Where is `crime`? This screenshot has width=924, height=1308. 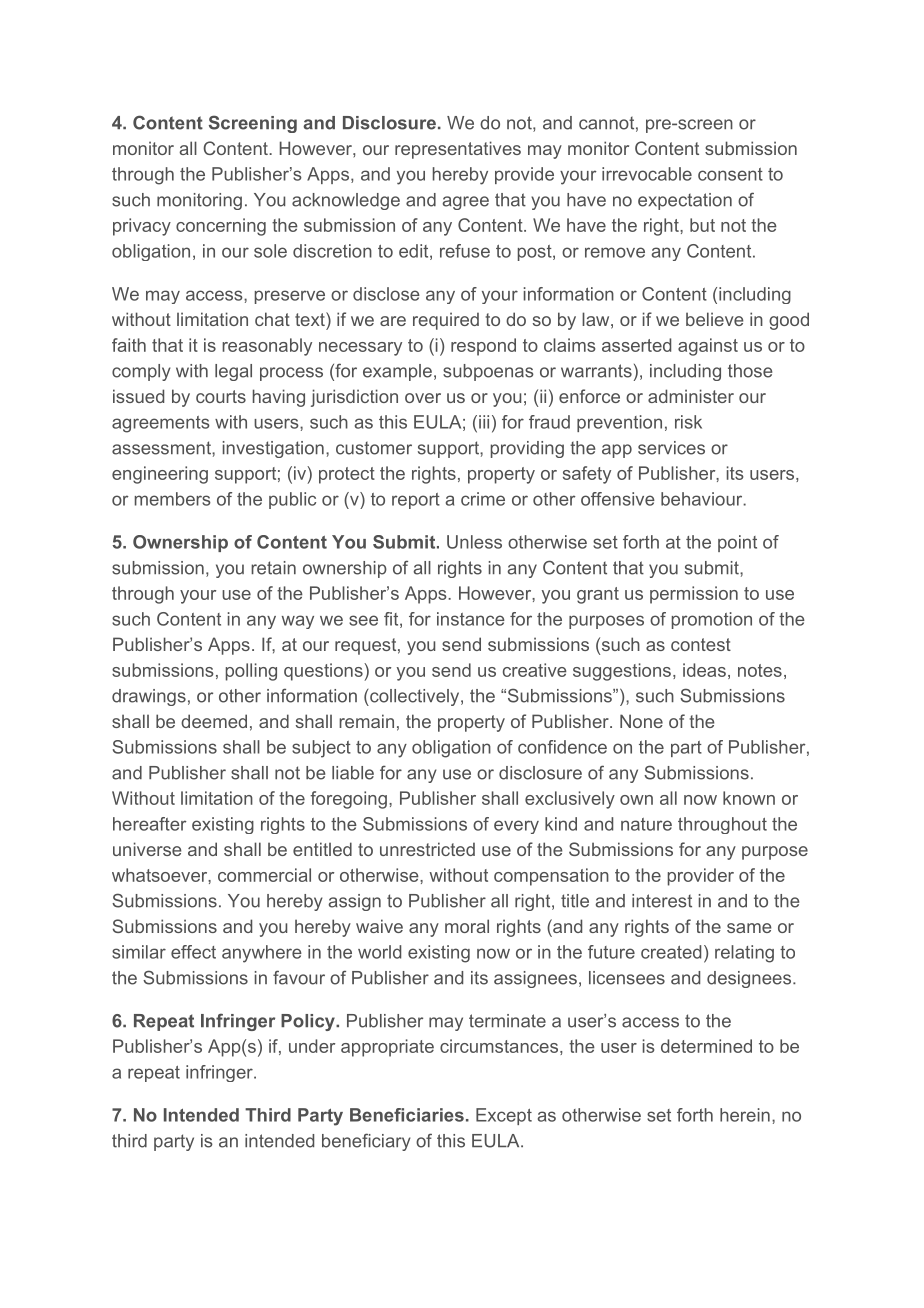 crime is located at coordinates (483, 499).
